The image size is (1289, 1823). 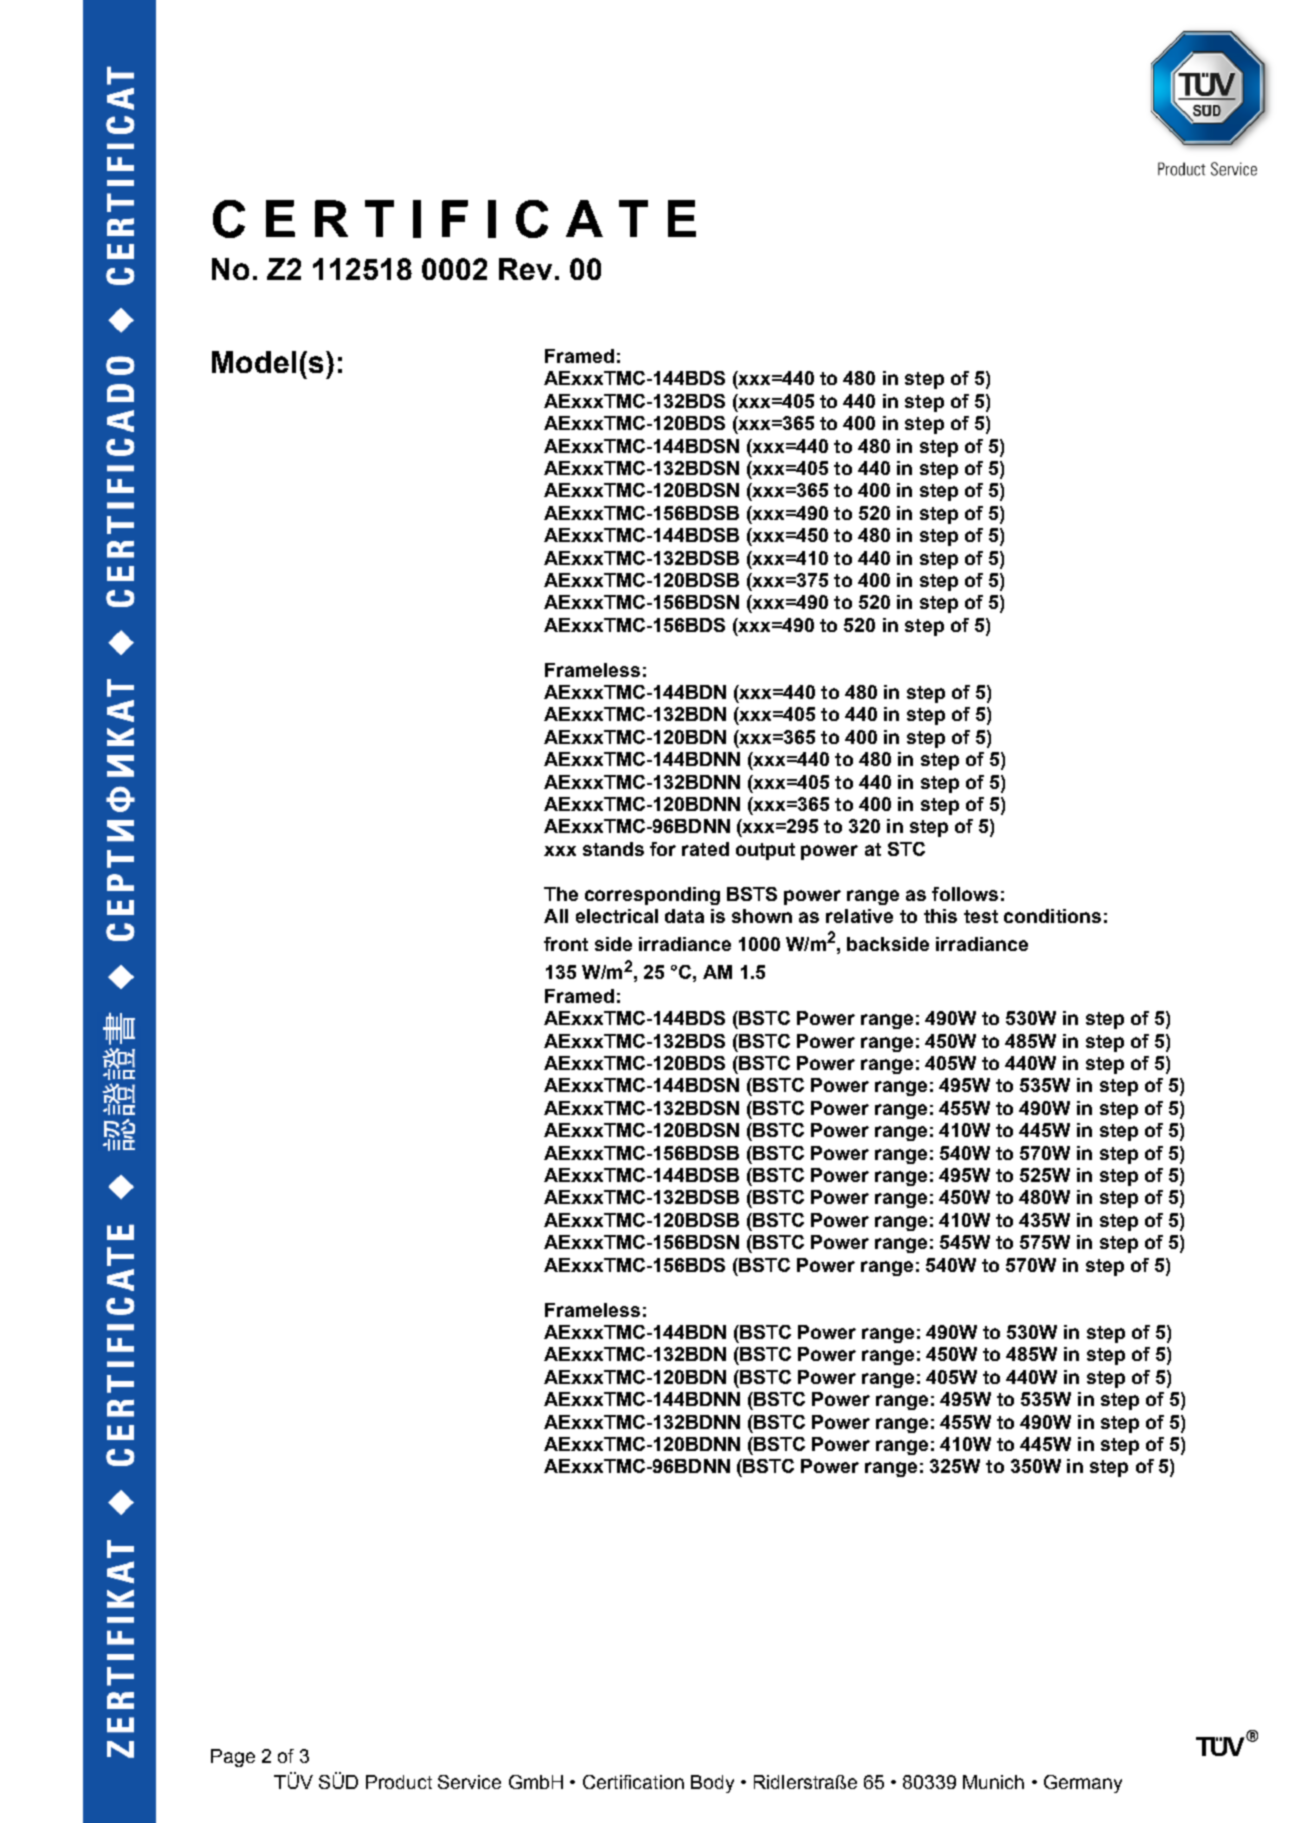 I want to click on for, so click(x=663, y=849).
